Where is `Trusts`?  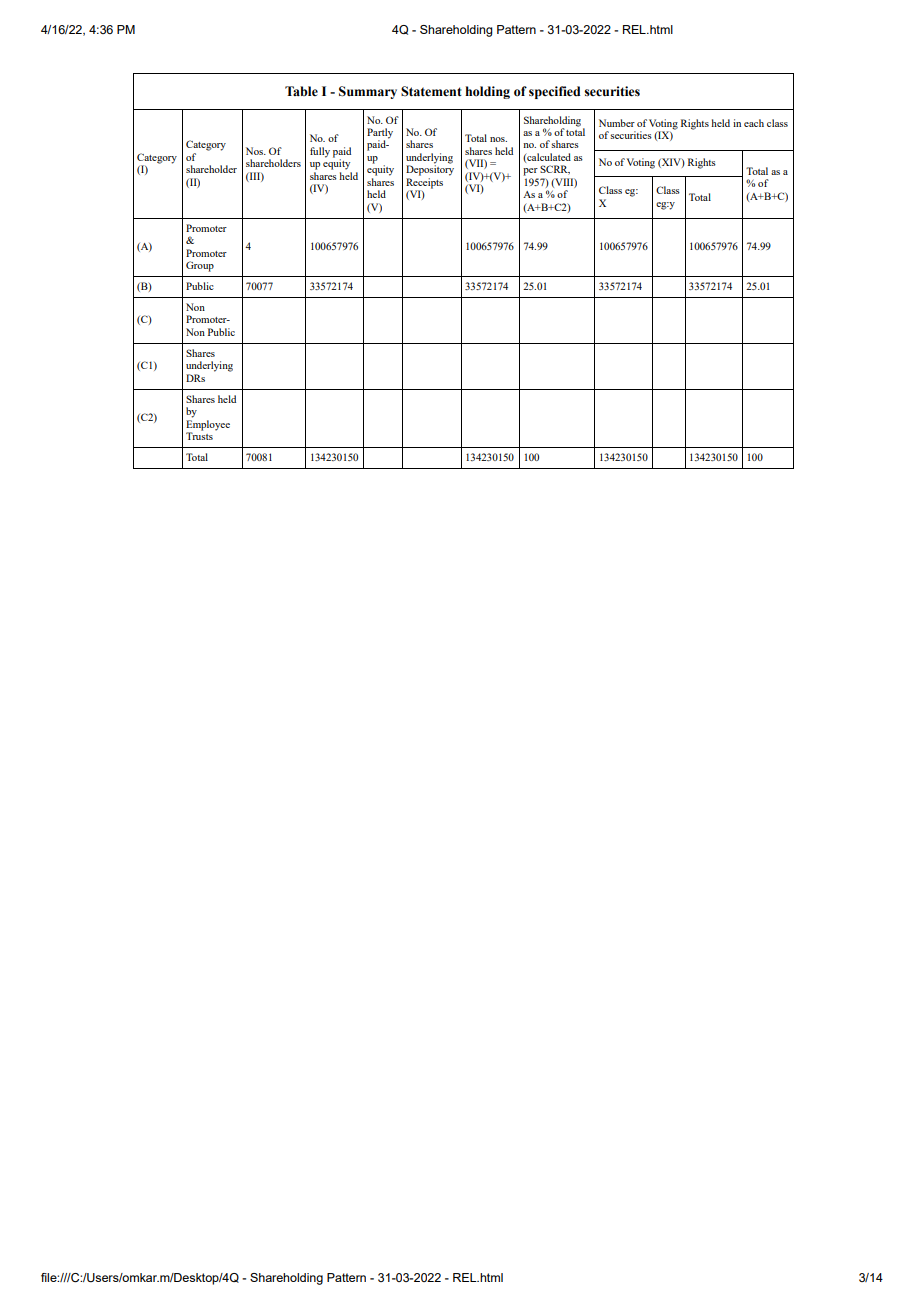
Trusts is located at coordinates (199, 435).
